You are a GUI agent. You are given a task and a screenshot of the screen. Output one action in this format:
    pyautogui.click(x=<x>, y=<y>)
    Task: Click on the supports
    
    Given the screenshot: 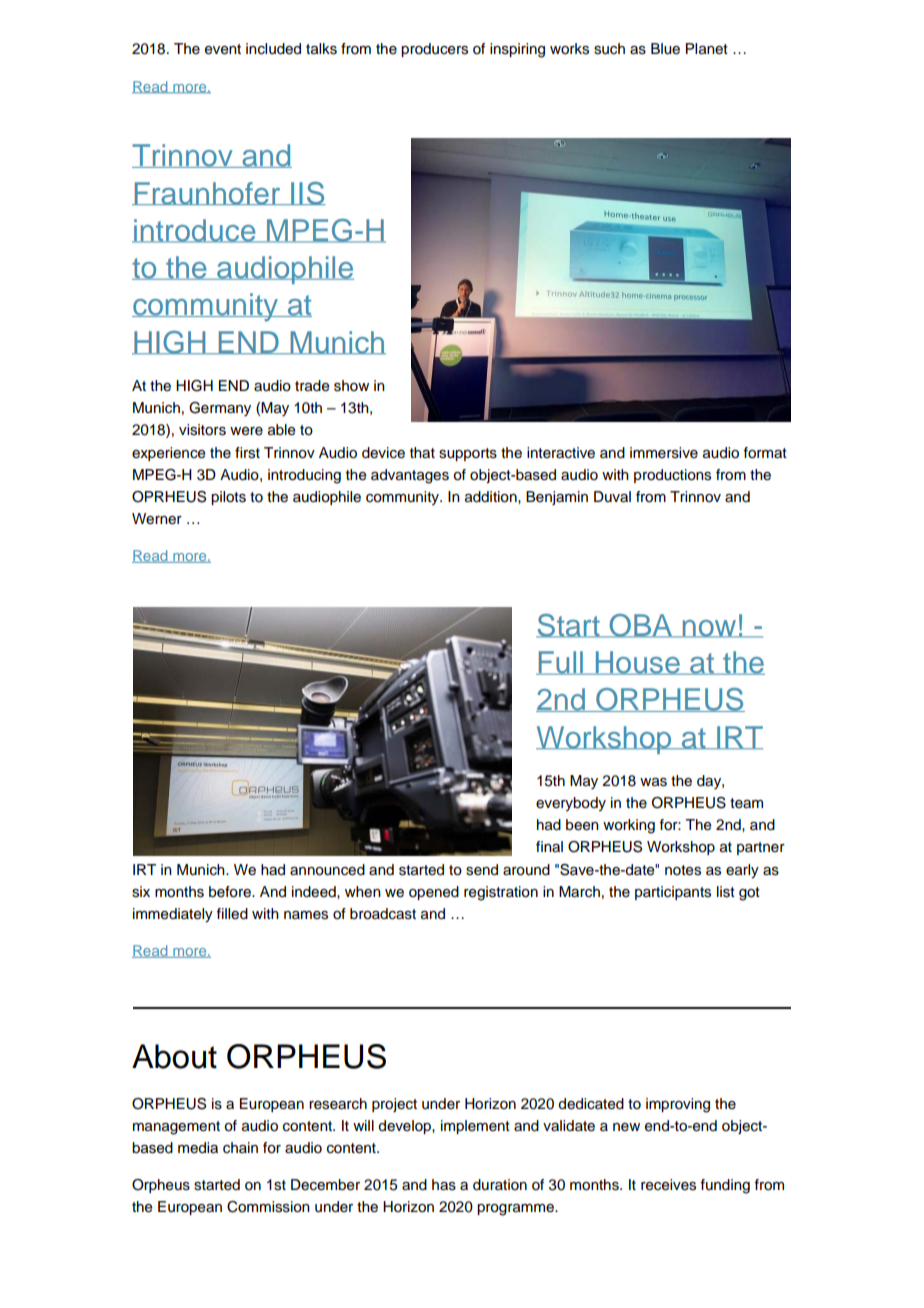 What is the action you would take?
    pyautogui.click(x=468, y=454)
